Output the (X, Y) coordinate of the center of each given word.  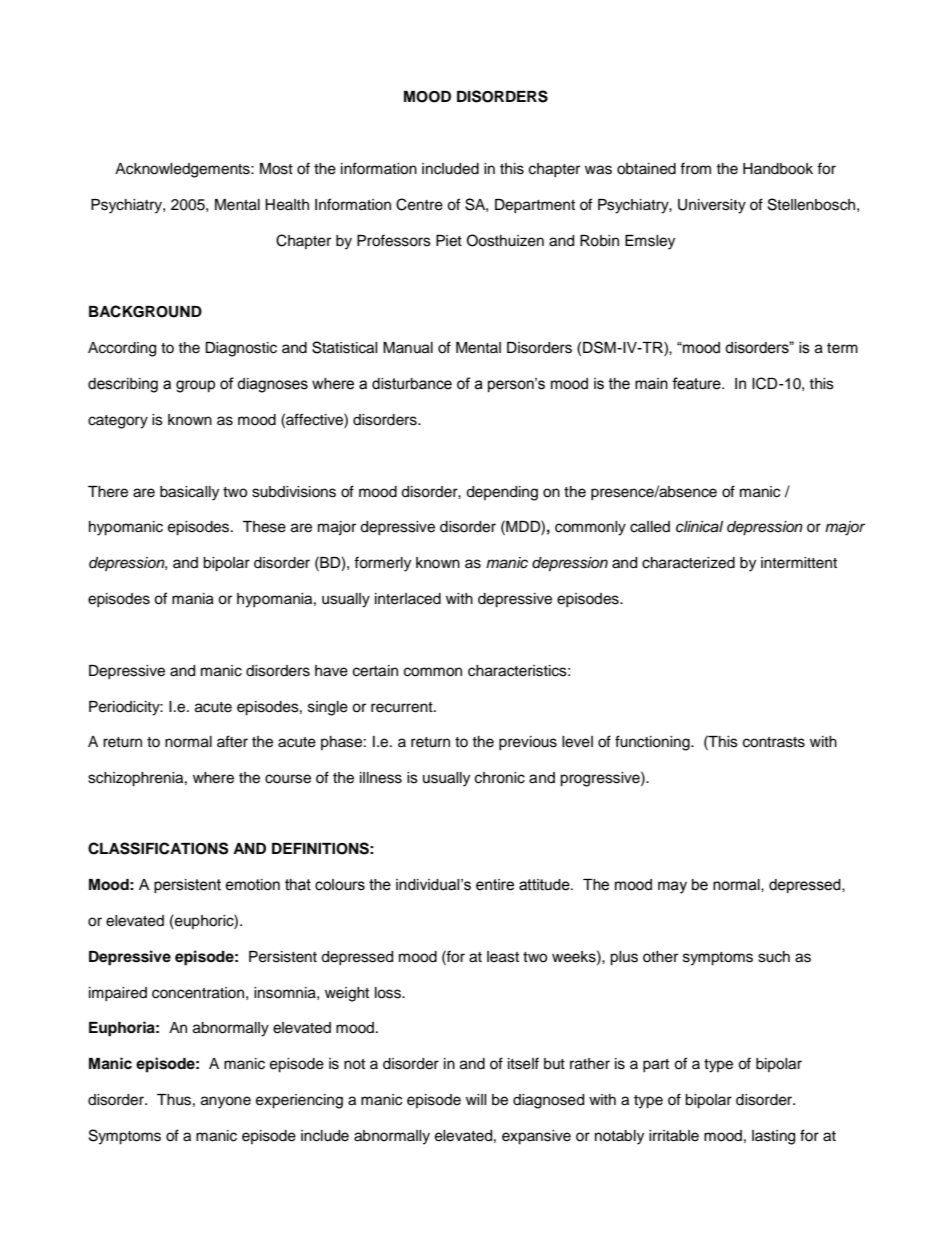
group (195, 386)
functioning (653, 743)
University (712, 206)
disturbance (412, 384)
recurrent (403, 707)
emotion (252, 885)
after (232, 741)
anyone (226, 1102)
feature (697, 383)
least (503, 957)
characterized (688, 563)
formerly (382, 564)
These (264, 527)
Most (276, 169)
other (660, 957)
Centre (419, 204)
